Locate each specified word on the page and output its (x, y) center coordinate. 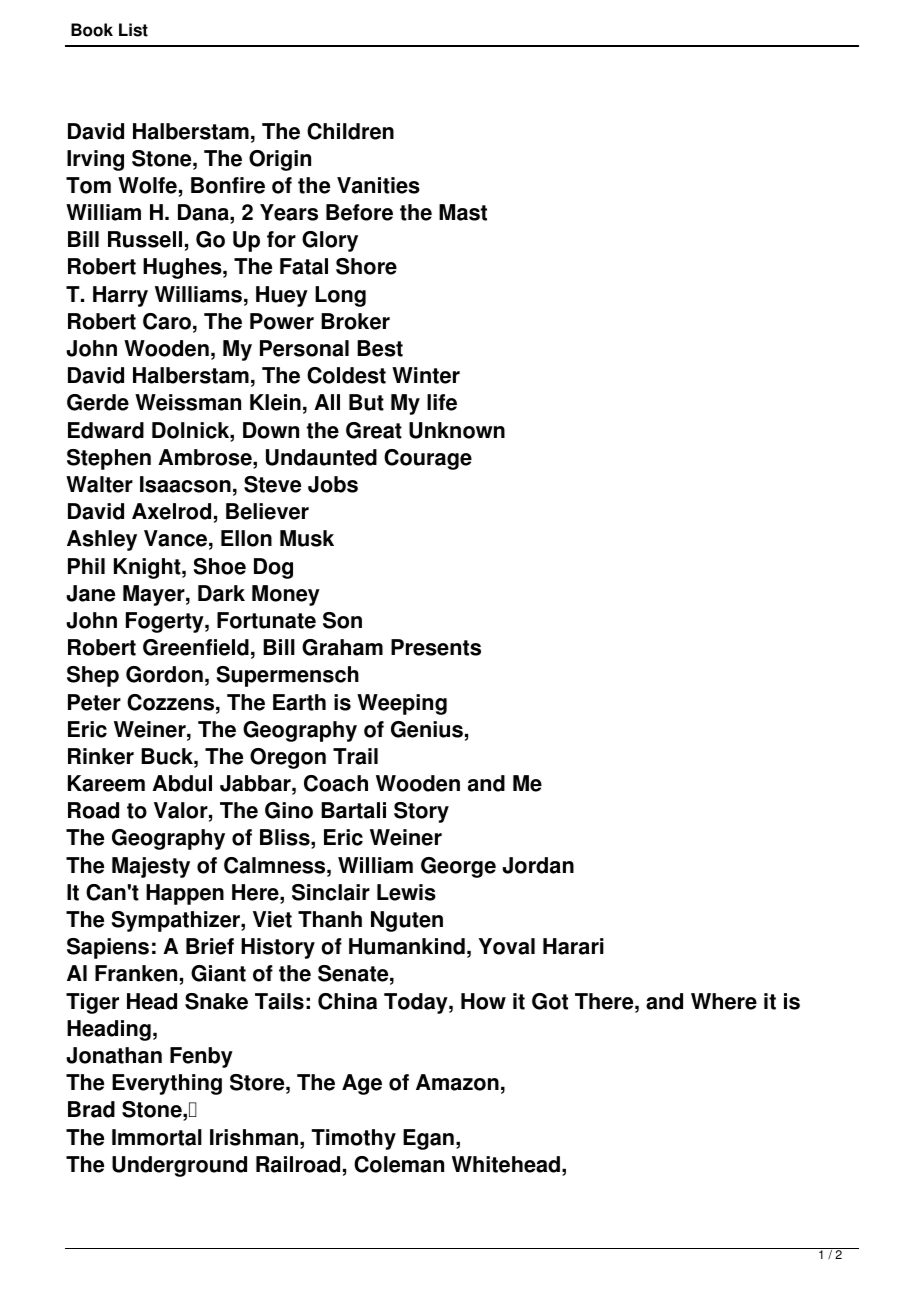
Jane (90, 593)
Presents (436, 647)
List (133, 30)
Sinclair (331, 892)
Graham (342, 647)
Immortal (157, 1137)
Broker (355, 321)
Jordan (538, 865)
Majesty (151, 867)
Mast (463, 212)
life (442, 402)
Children (350, 131)
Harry (120, 296)
